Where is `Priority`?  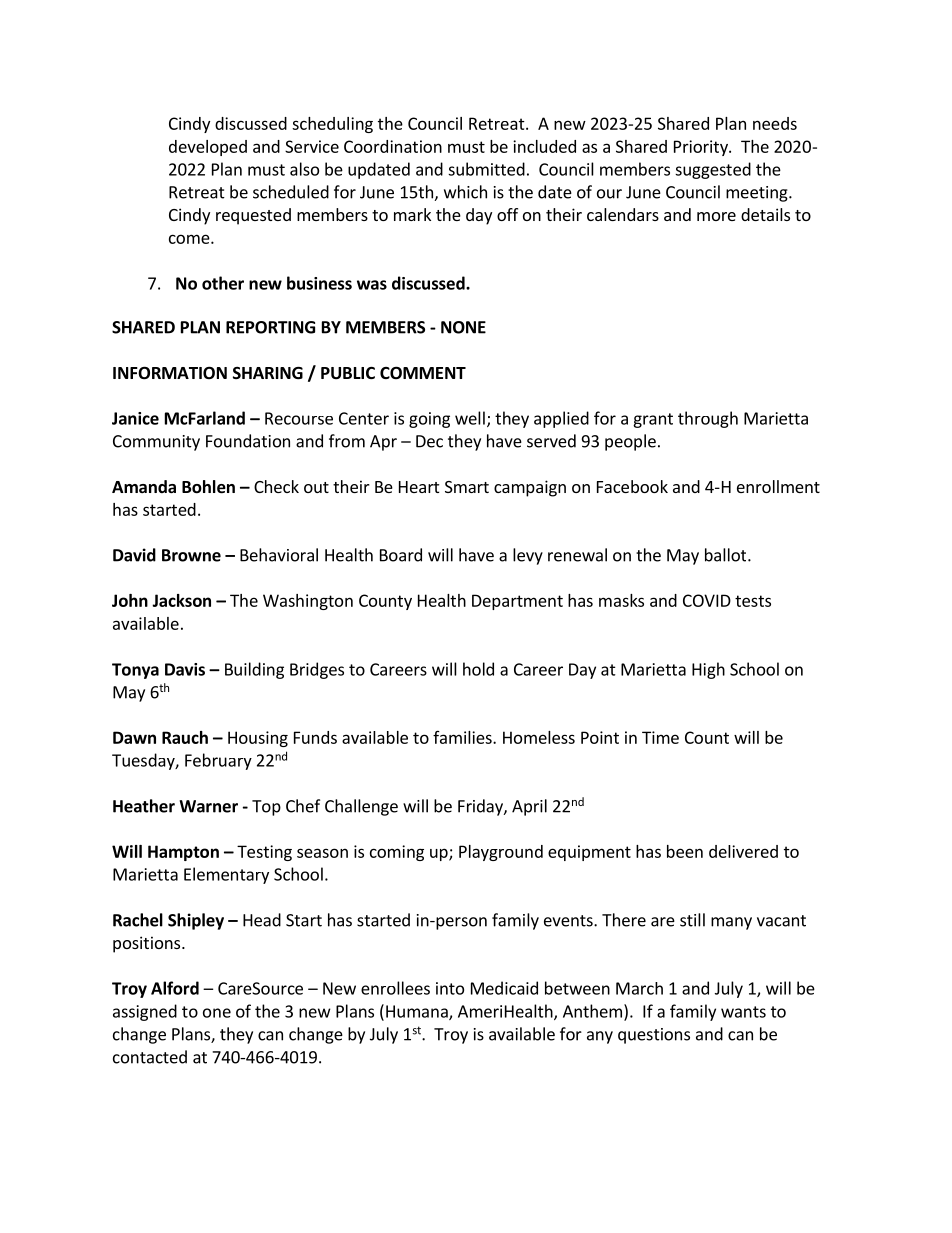
Priority is located at coordinates (702, 148).
